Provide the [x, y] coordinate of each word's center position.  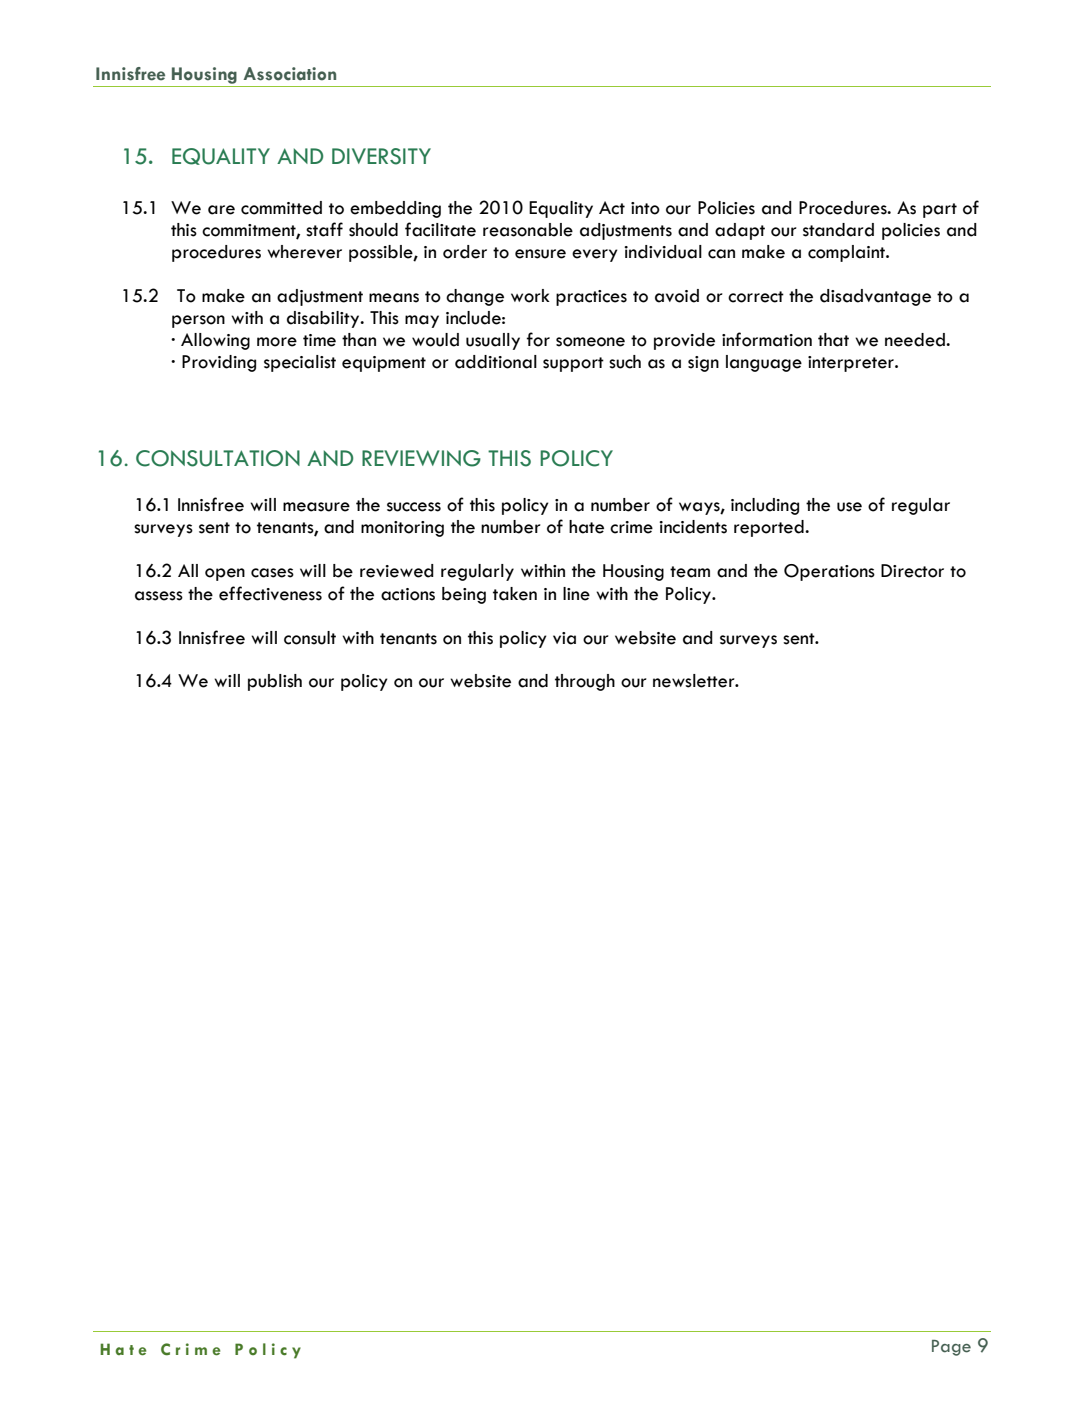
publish [275, 682]
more [277, 342]
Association [289, 74]
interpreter [852, 364]
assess [159, 596]
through [585, 682]
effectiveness [270, 593]
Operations [829, 572]
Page [951, 1348]
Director [912, 571]
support [573, 364]
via [564, 638]
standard [838, 230]
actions [408, 594]
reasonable [528, 230]
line [576, 594]
